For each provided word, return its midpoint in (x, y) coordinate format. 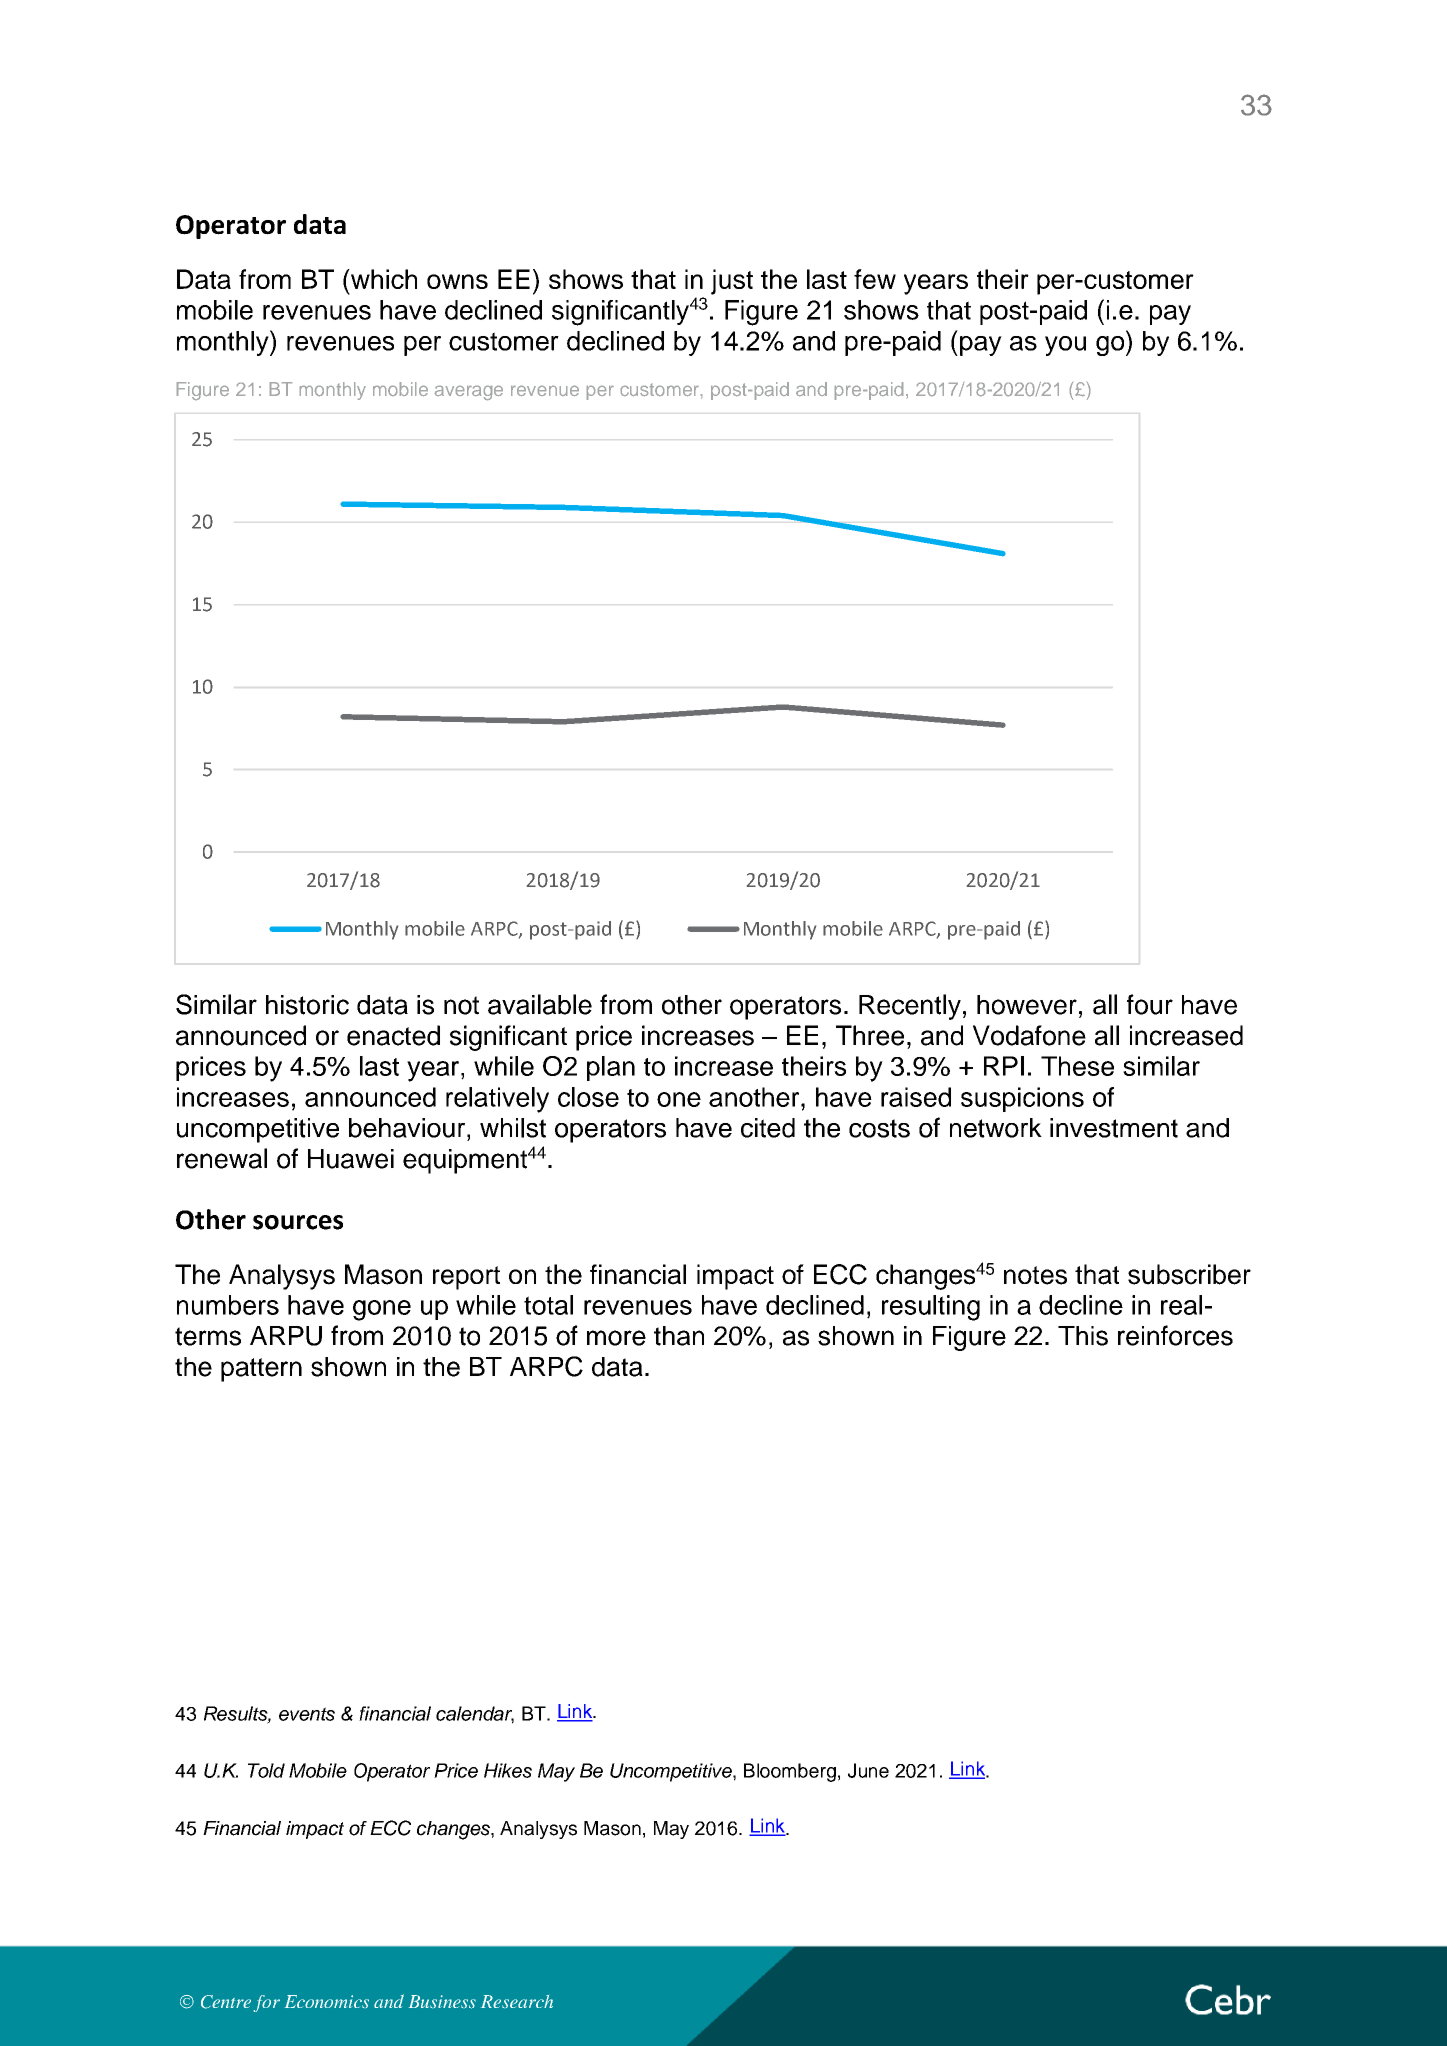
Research (517, 2001)
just (732, 282)
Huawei (351, 1159)
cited (768, 1128)
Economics (327, 2001)
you (1065, 346)
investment (1114, 1128)
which (383, 279)
